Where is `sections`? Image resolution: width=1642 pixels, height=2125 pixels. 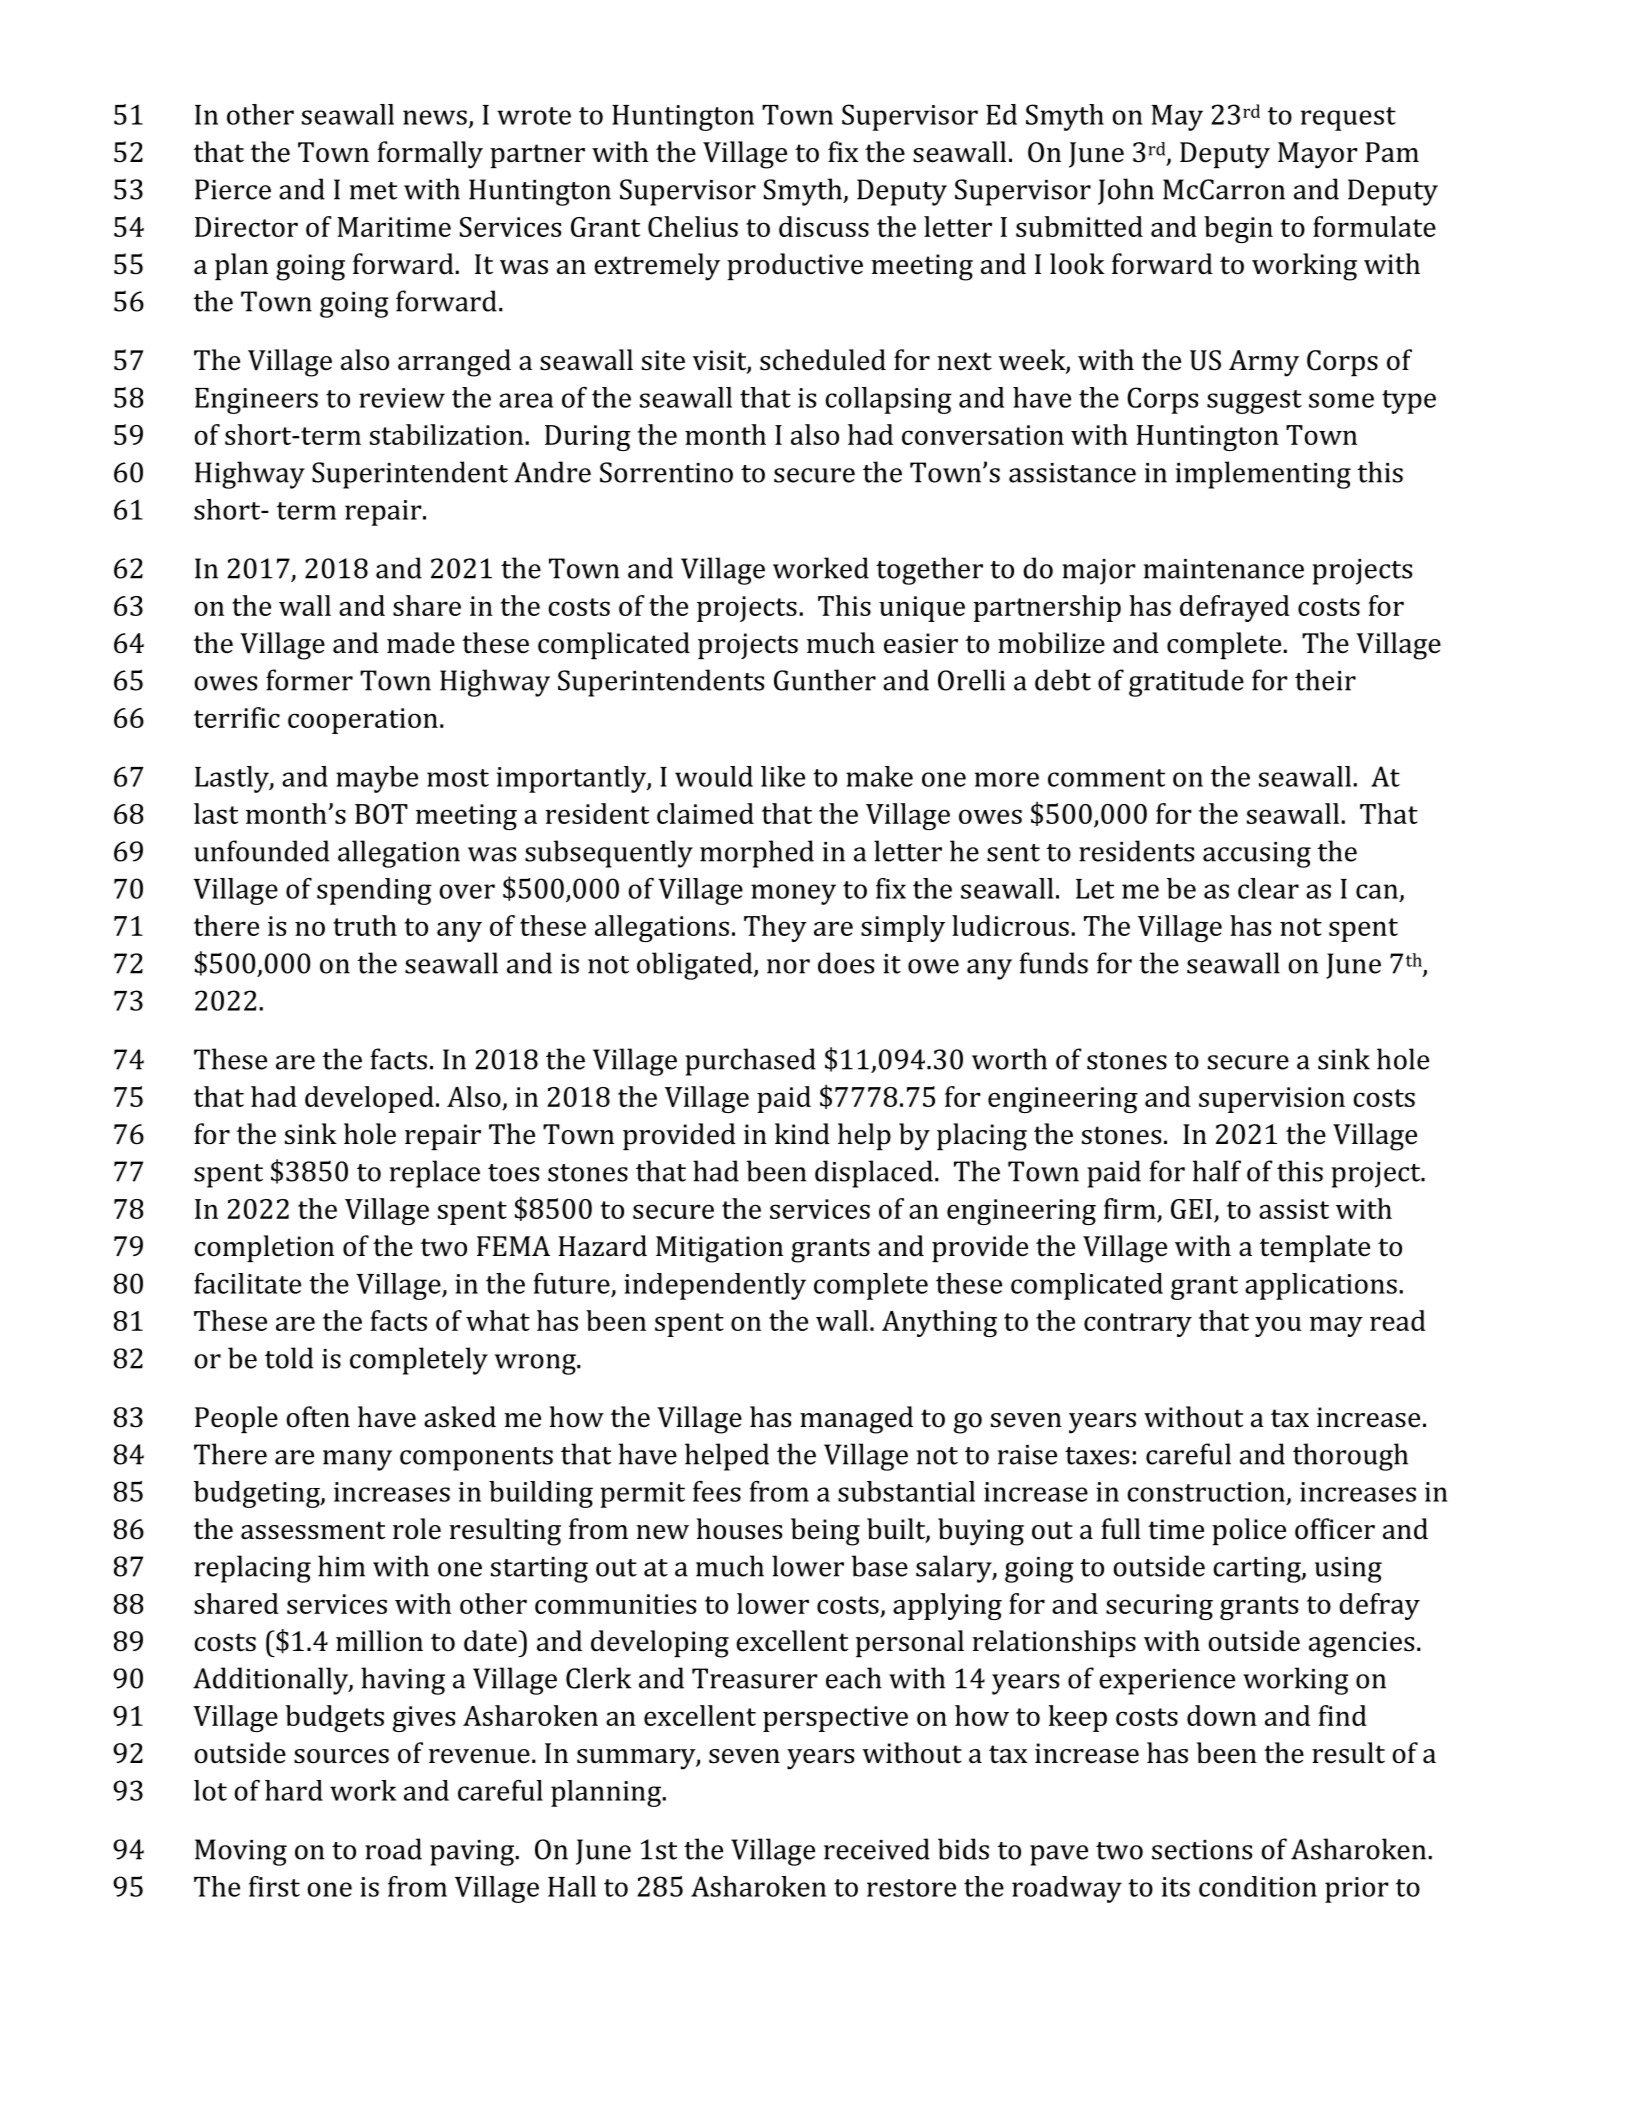
sections is located at coordinates (1202, 1850).
